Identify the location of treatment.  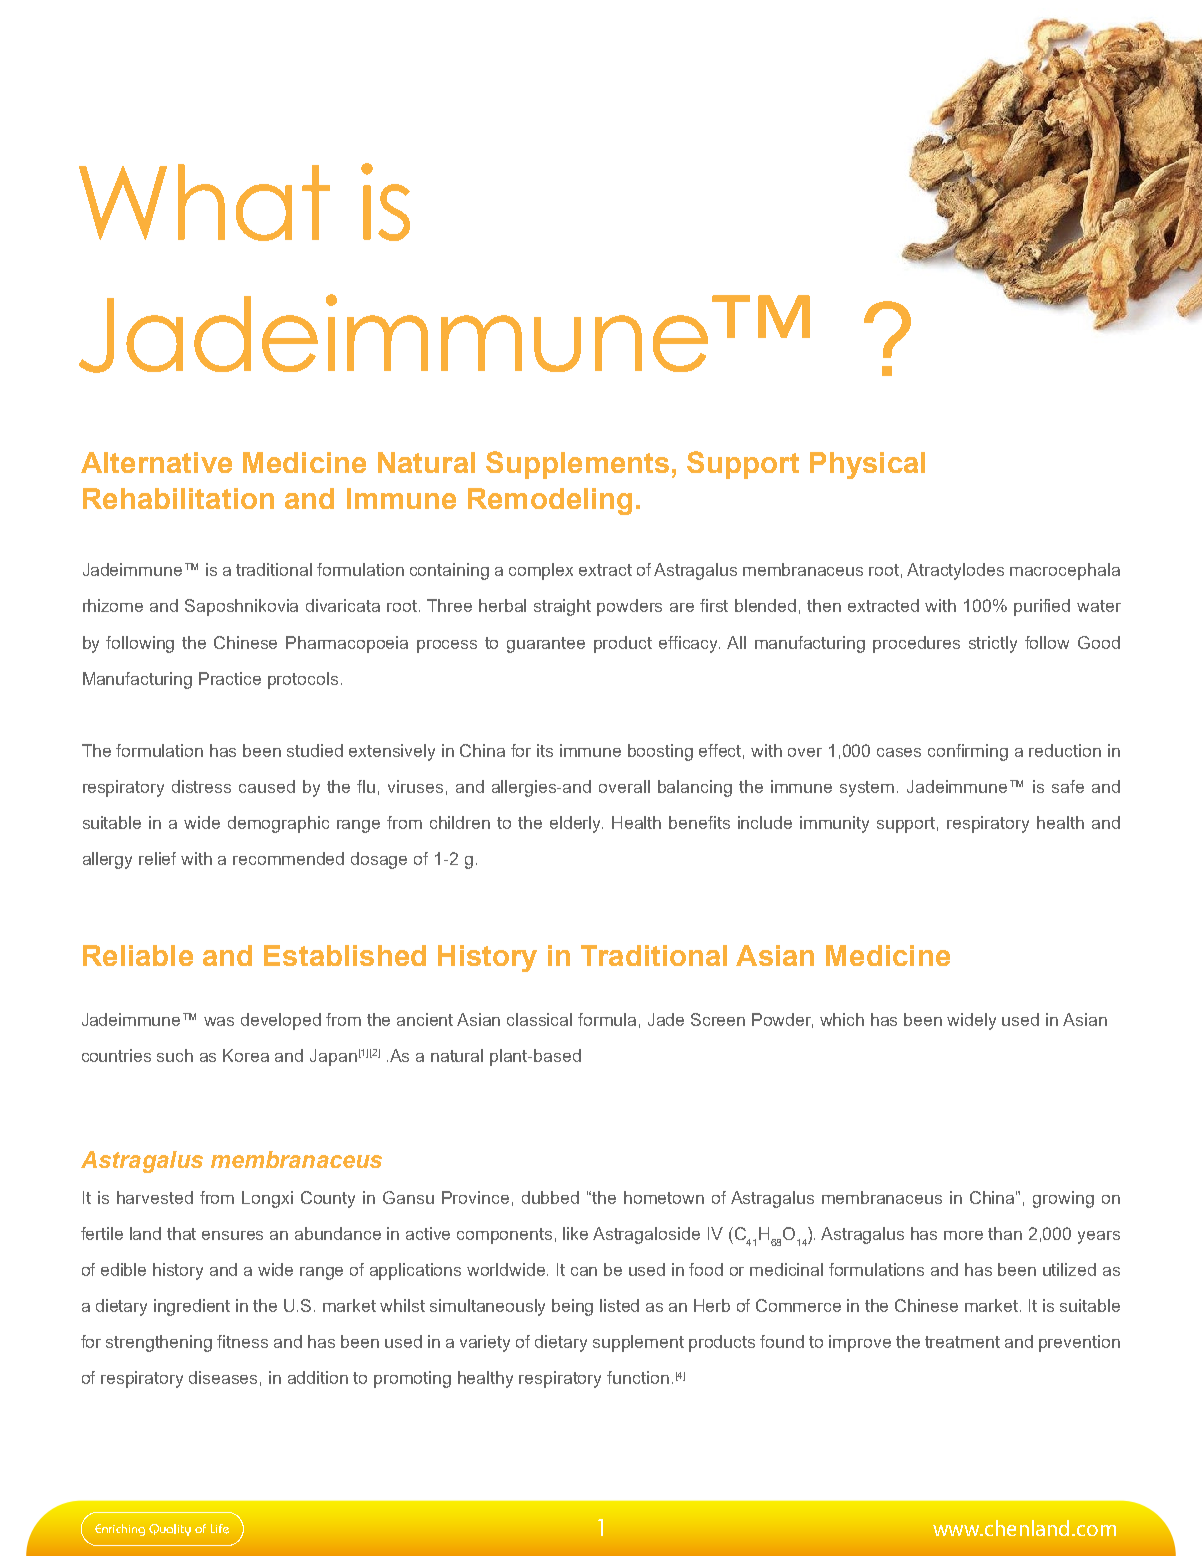
(962, 1342).
